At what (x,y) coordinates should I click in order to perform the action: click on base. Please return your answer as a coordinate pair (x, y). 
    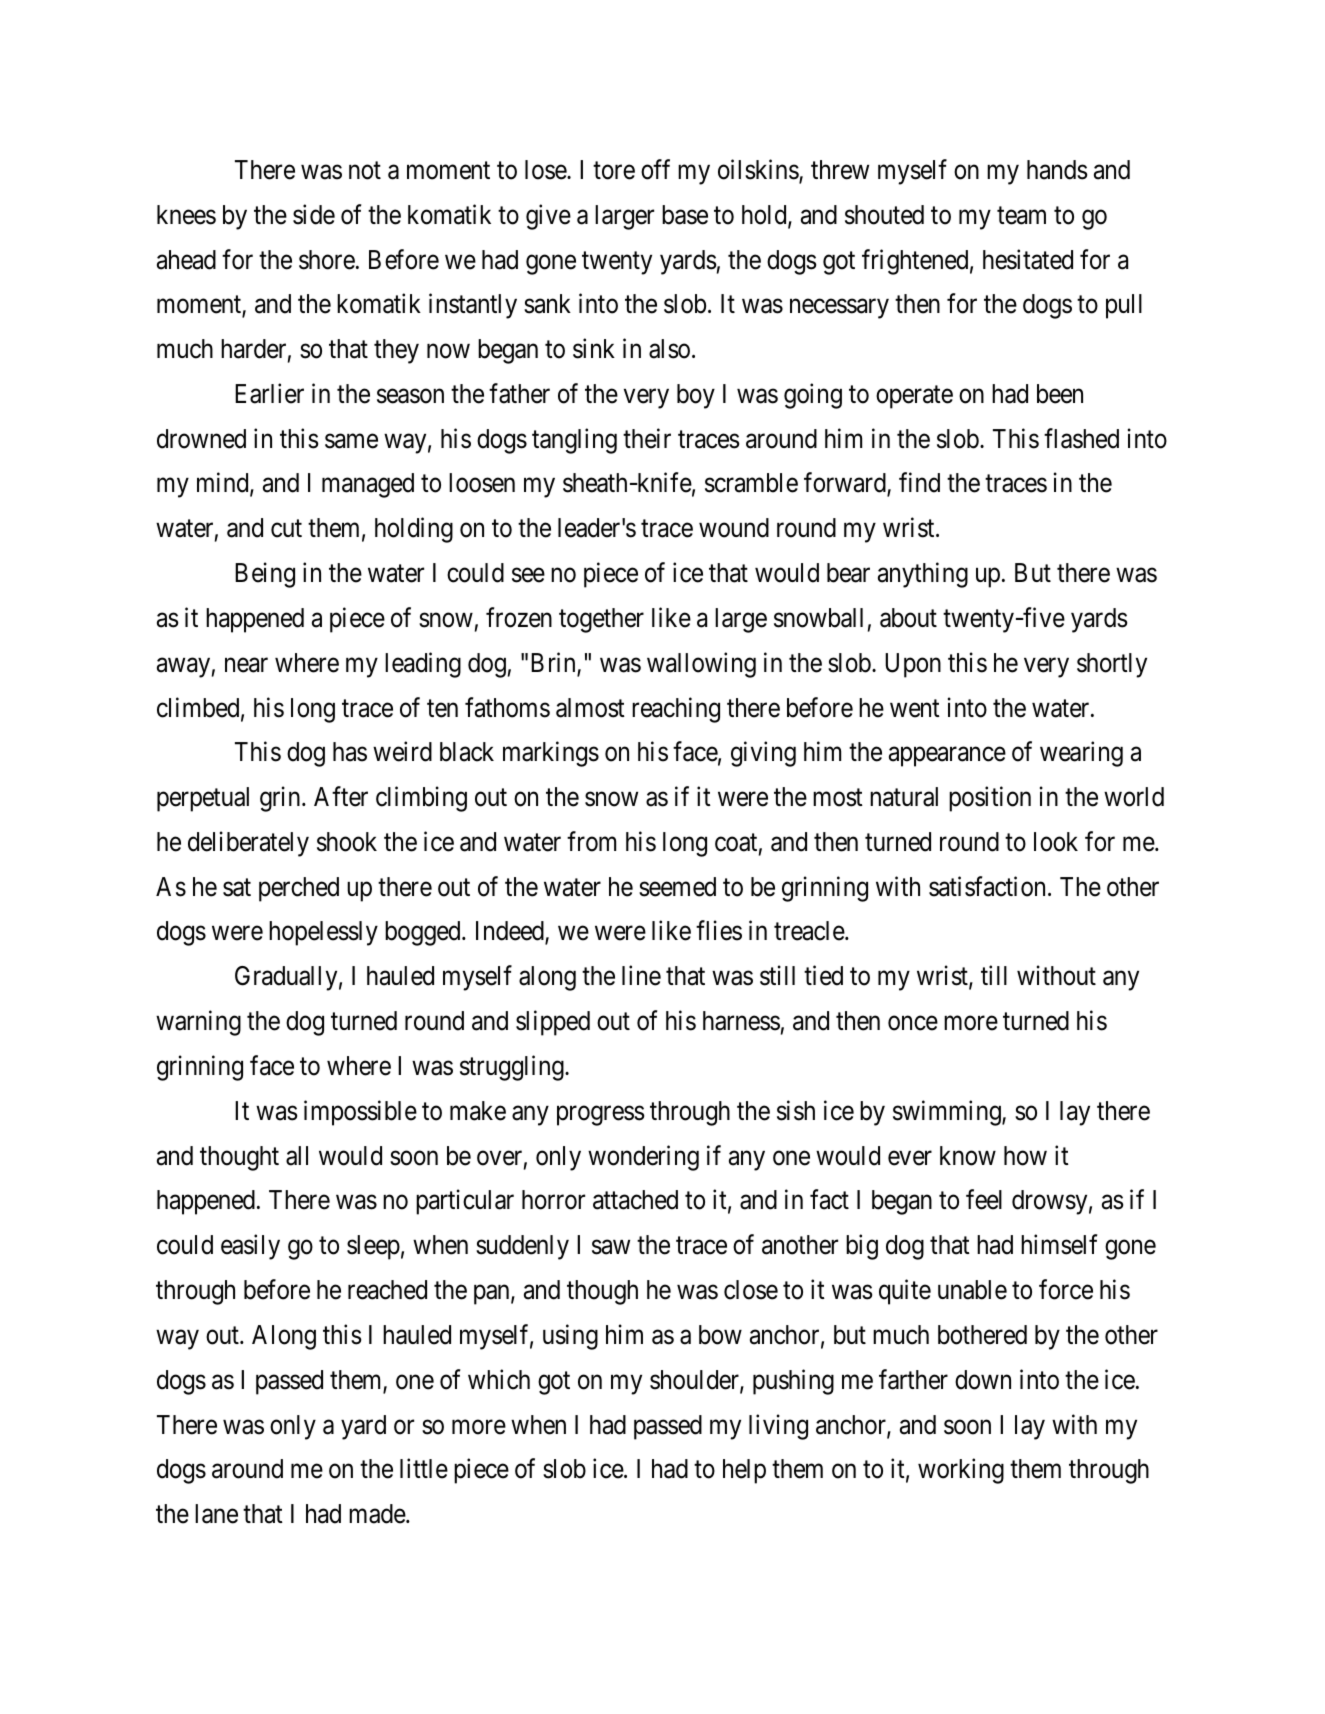
    Looking at the image, I should click on (685, 215).
